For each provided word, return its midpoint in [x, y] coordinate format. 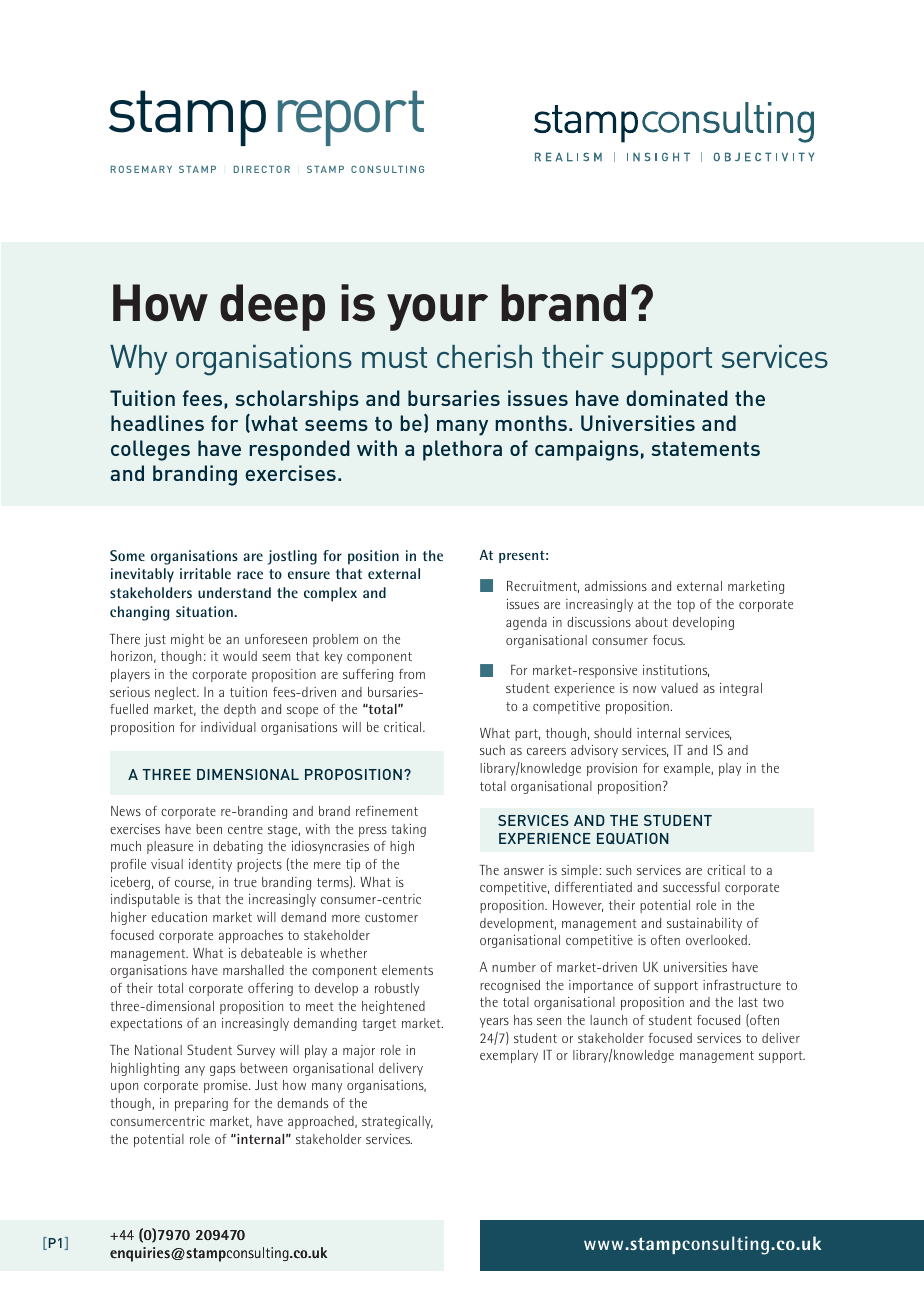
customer [391, 917]
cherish [484, 356]
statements [705, 449]
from [412, 674]
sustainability [704, 924]
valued [679, 688]
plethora [462, 450]
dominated [677, 398]
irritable [205, 573]
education [179, 917]
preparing [201, 1104]
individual [228, 727]
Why [138, 360]
